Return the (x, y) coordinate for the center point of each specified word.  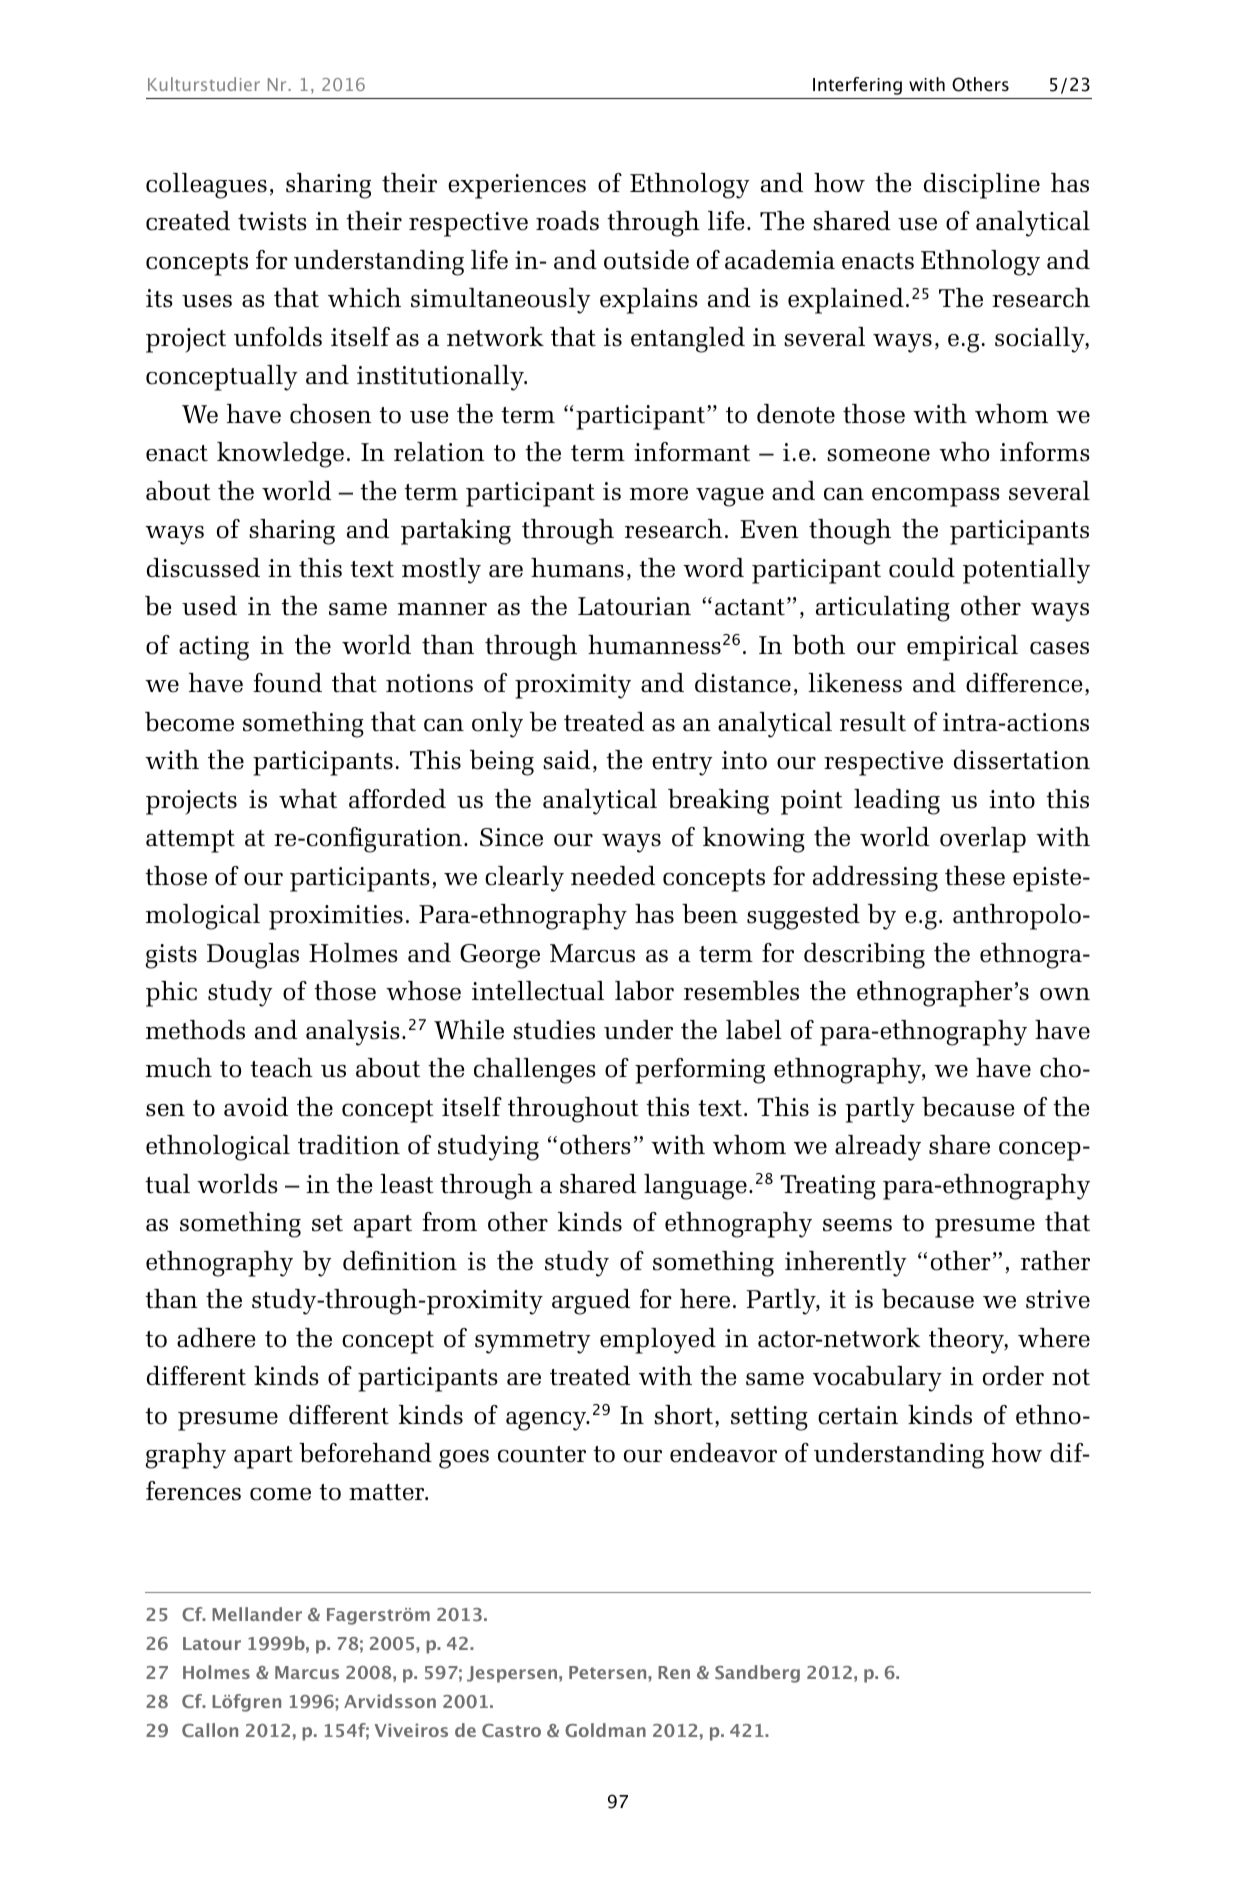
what (308, 799)
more (659, 494)
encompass (936, 497)
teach (281, 1068)
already (878, 1148)
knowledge (280, 455)
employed (658, 1341)
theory (967, 1341)
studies (554, 1030)
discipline (982, 186)
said (567, 760)
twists (272, 221)
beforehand (365, 1453)
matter (388, 1492)
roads (567, 221)
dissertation (1022, 760)
